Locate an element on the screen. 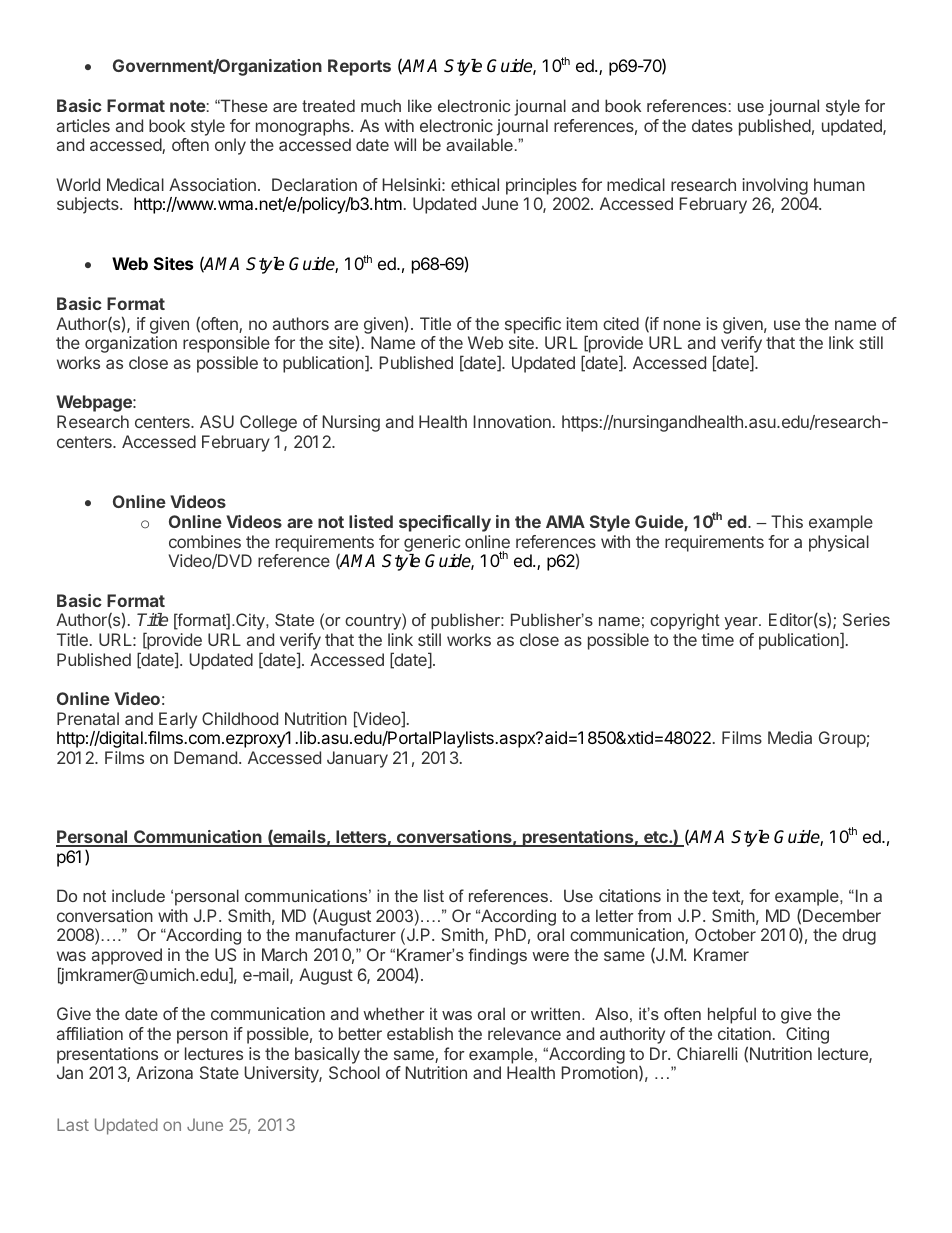 This screenshot has width=952, height=1233. involving is located at coordinates (775, 188).
